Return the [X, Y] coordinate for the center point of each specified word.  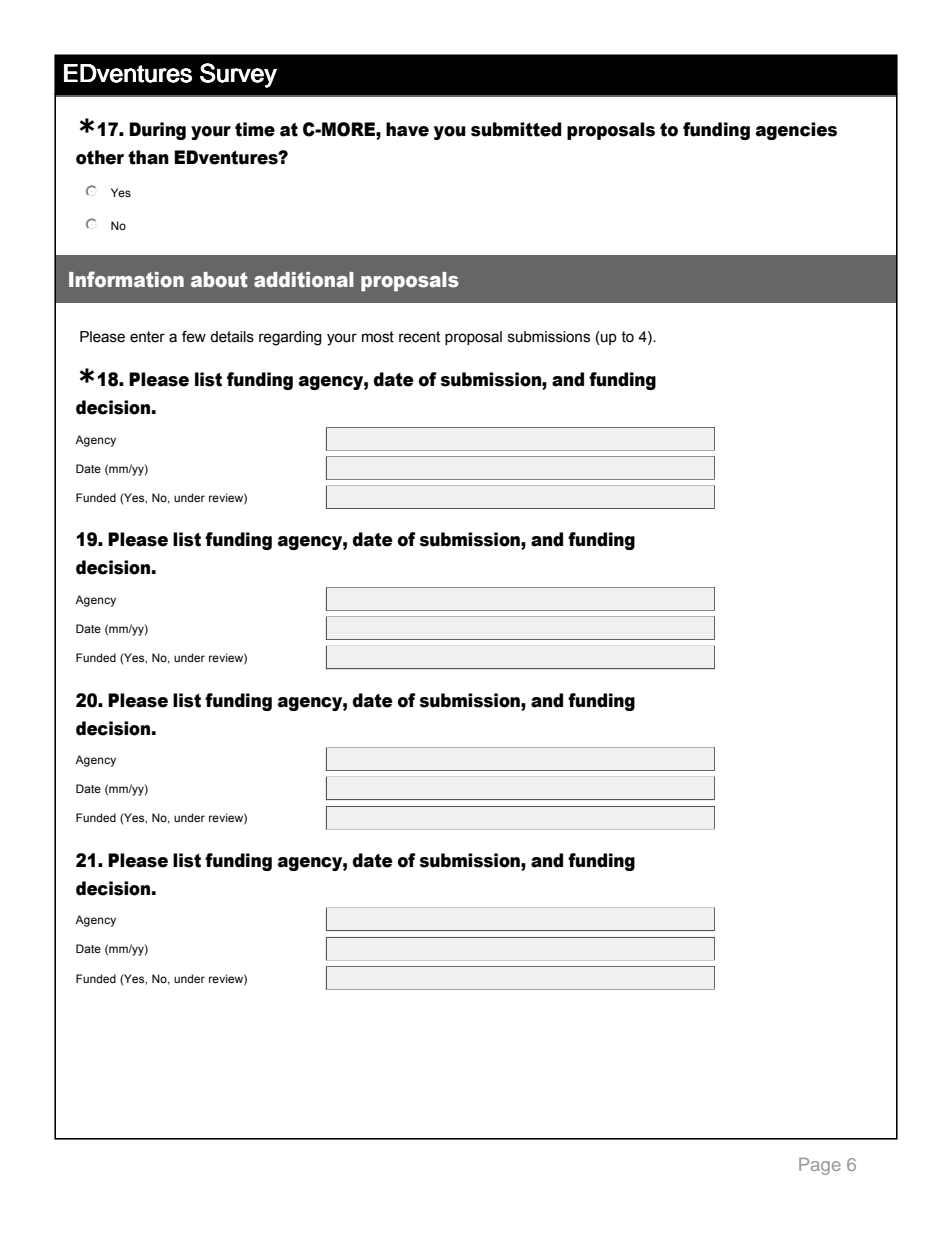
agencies [796, 131]
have [407, 129]
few [194, 337]
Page [820, 1166]
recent [419, 337]
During [157, 131]
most [378, 337]
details [232, 337]
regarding [290, 338]
